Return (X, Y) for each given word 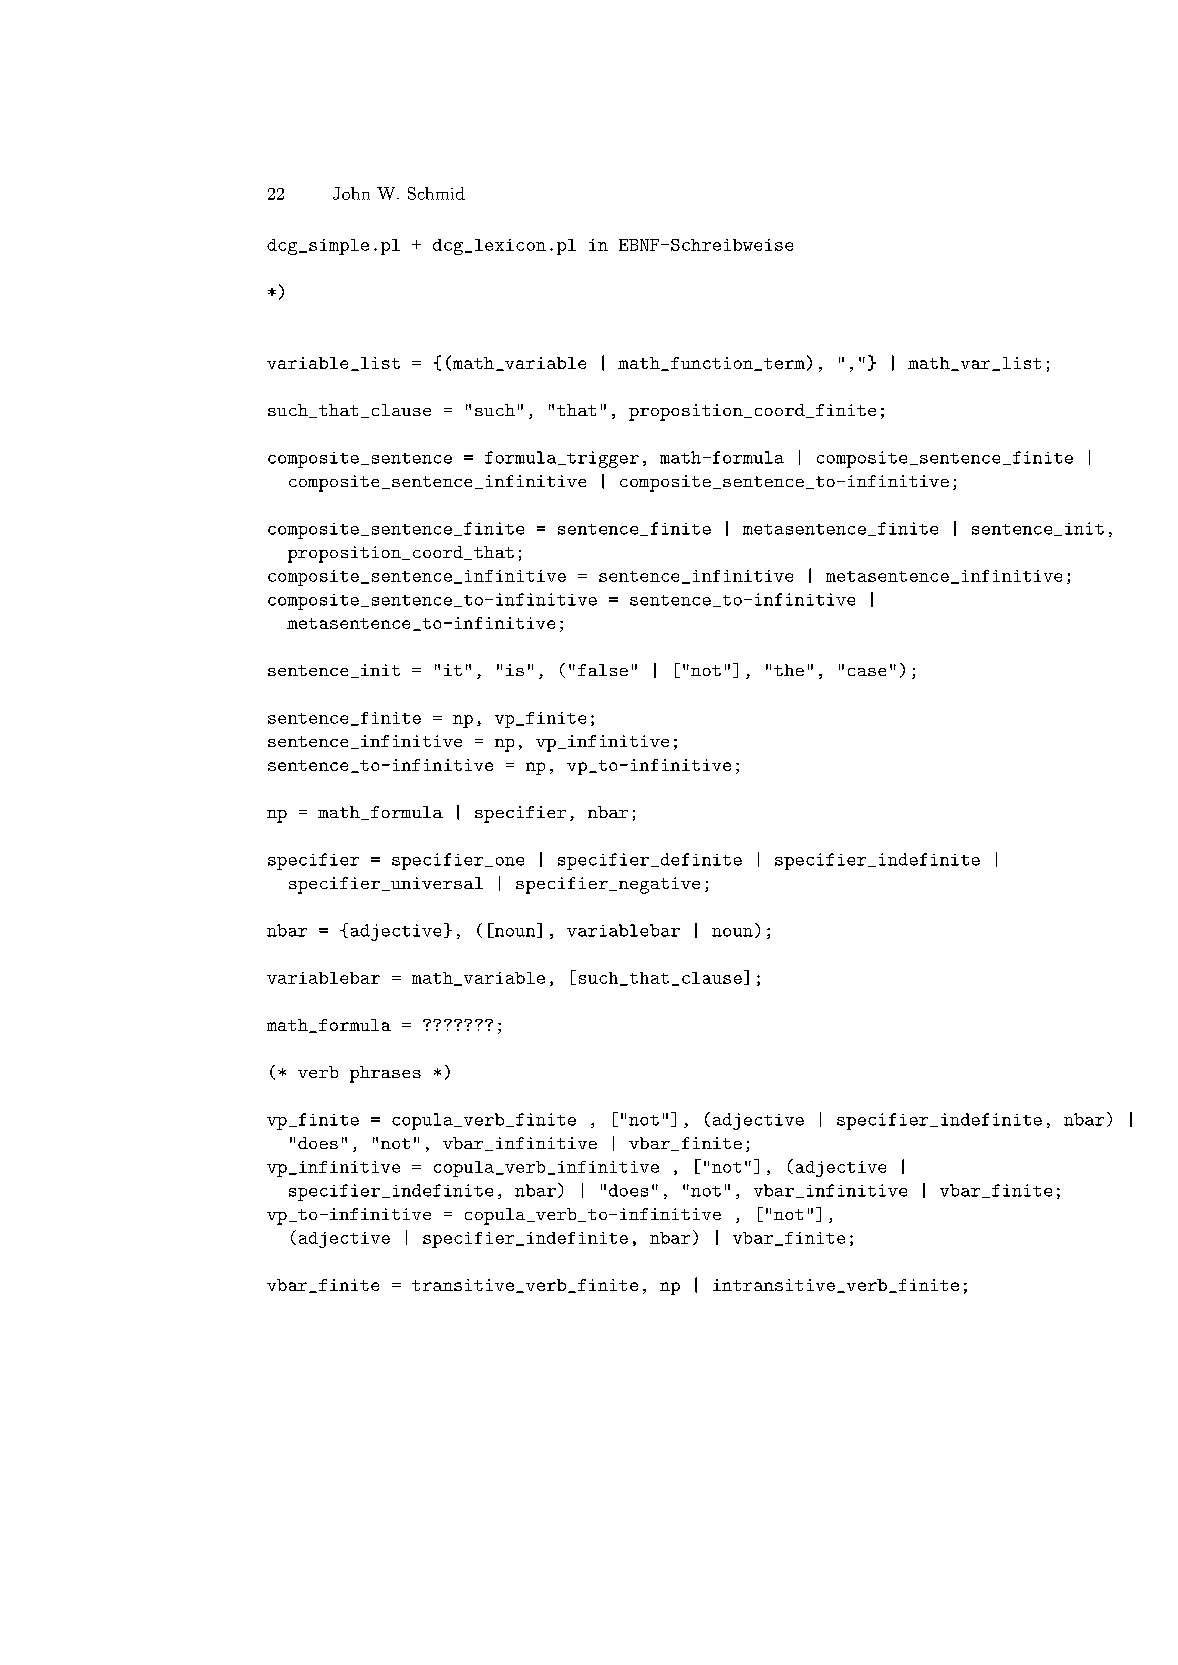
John (351, 193)
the (789, 670)
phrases (385, 1074)
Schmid (436, 193)
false (603, 670)
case (867, 672)
